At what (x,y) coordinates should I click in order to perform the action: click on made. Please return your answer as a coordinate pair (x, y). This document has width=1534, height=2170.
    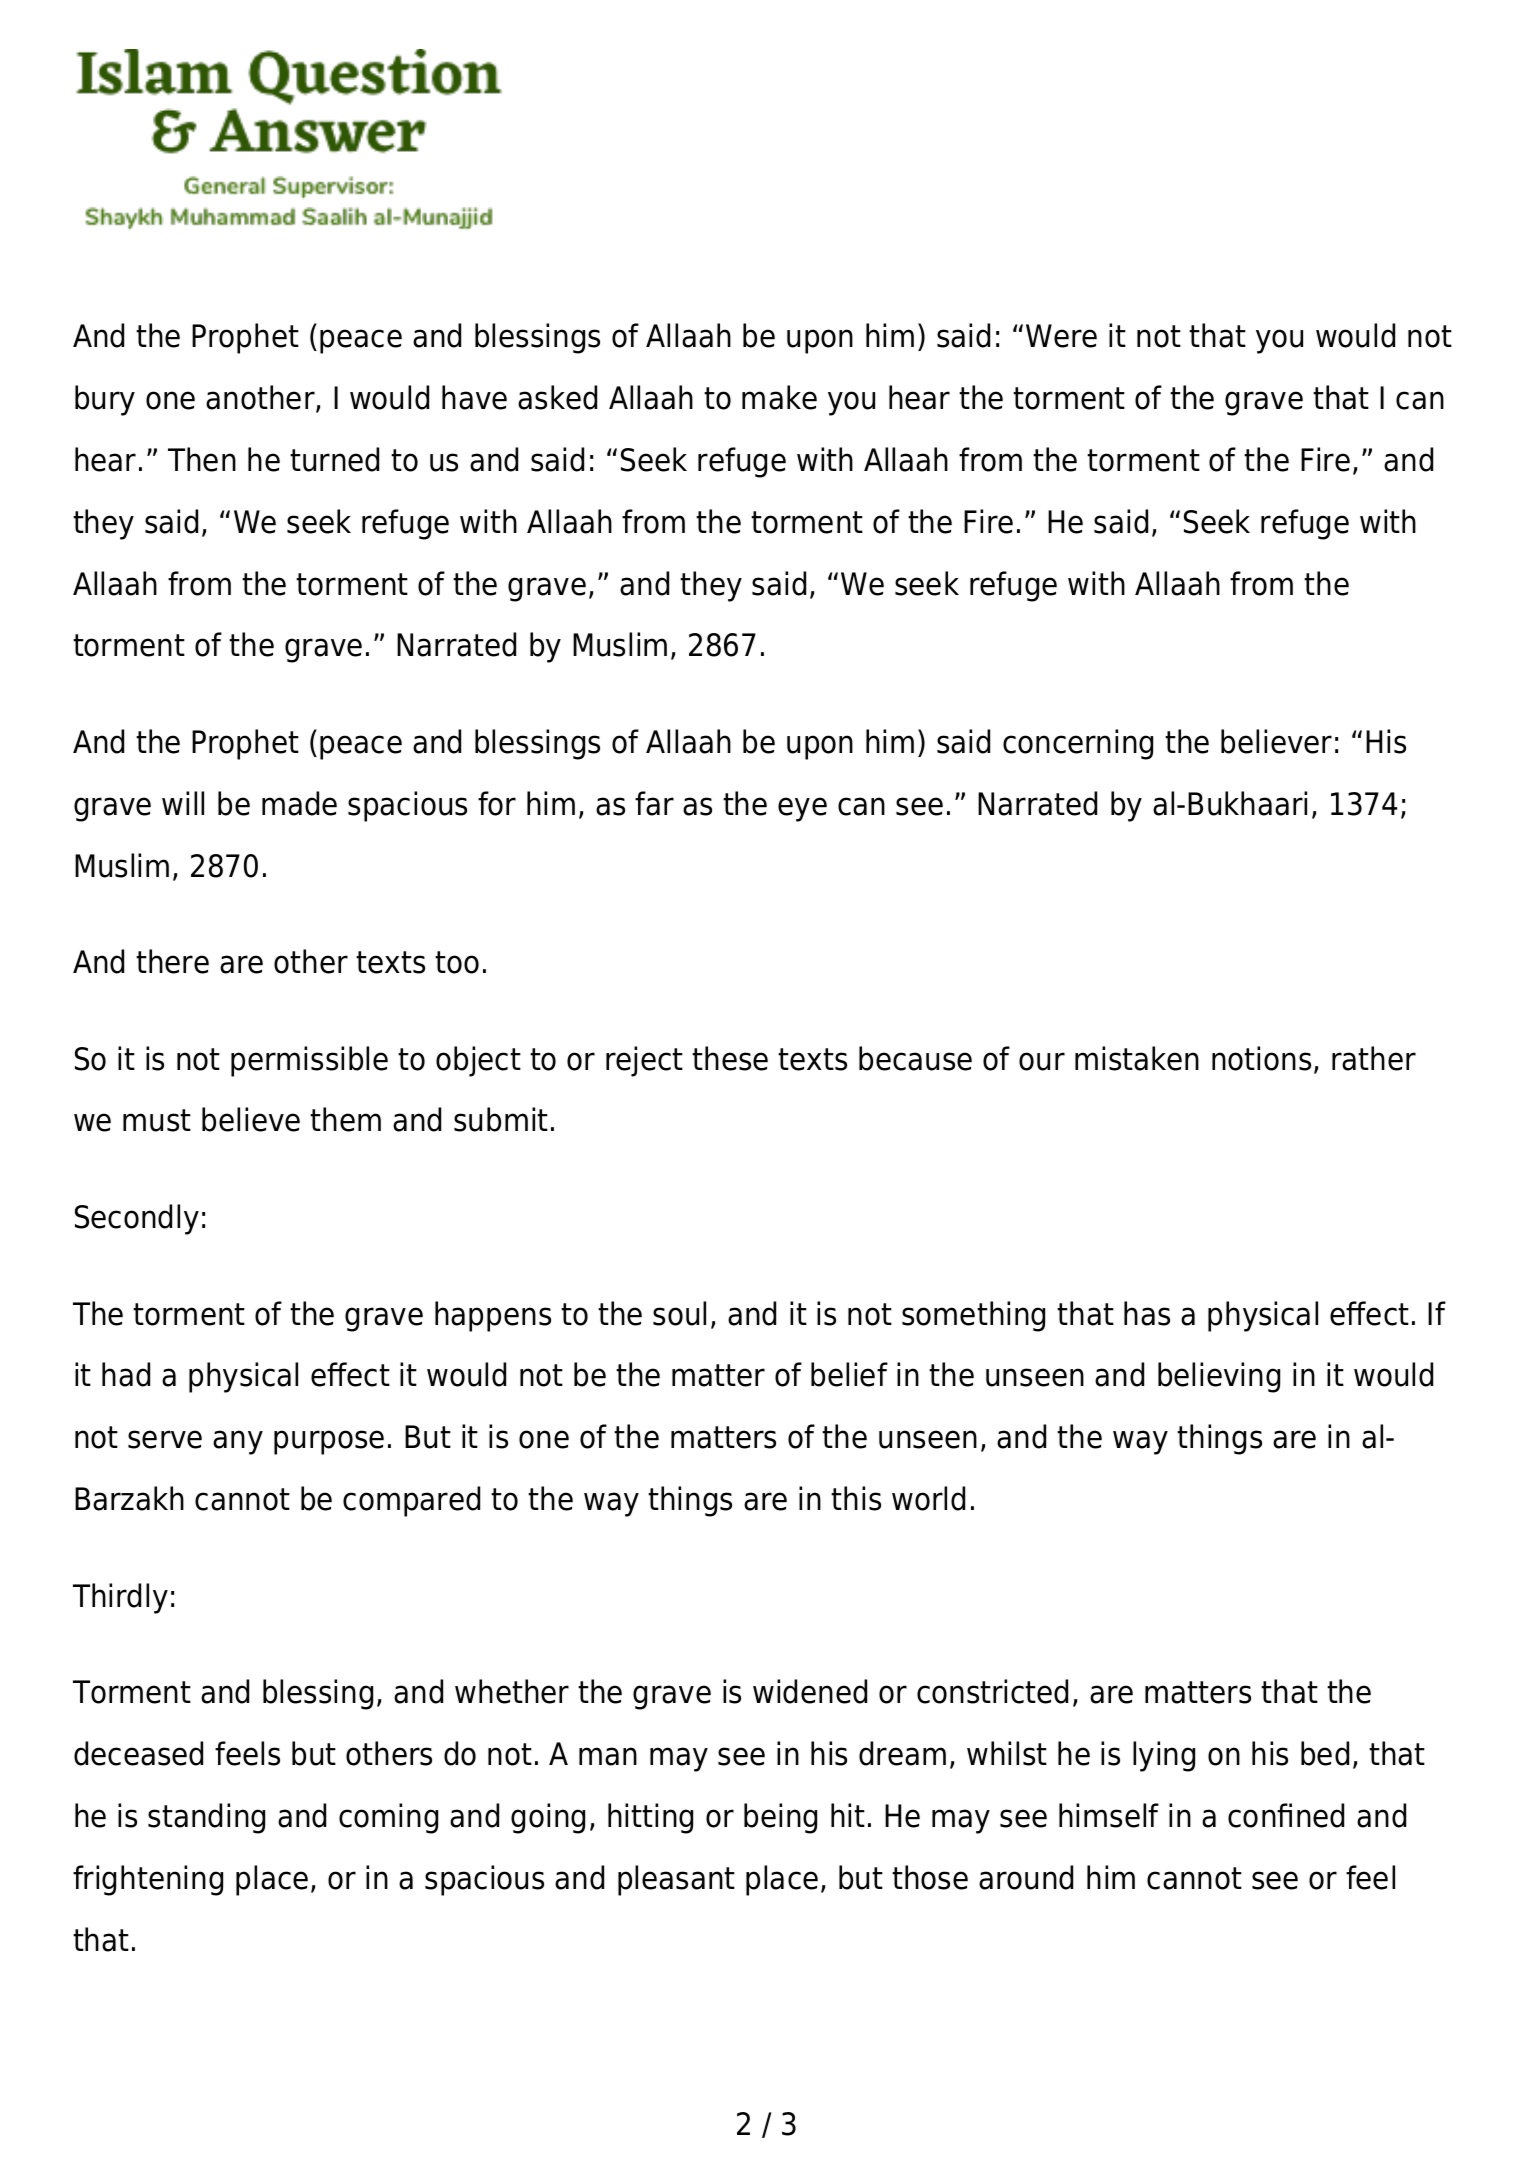
    Looking at the image, I should click on (299, 803).
